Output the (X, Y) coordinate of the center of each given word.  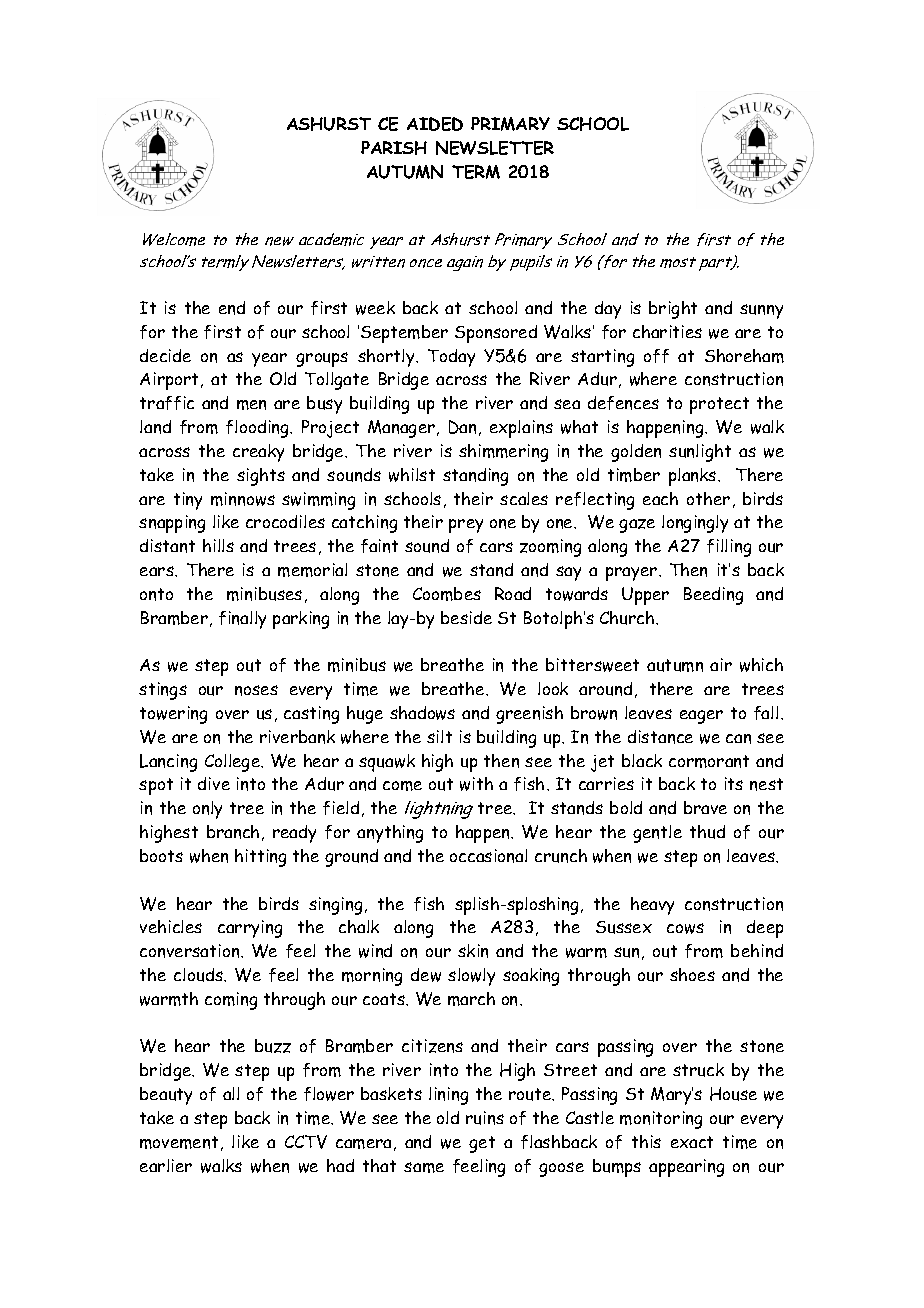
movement (179, 1142)
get (482, 1144)
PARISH (394, 148)
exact (692, 1142)
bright (673, 310)
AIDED (435, 124)
